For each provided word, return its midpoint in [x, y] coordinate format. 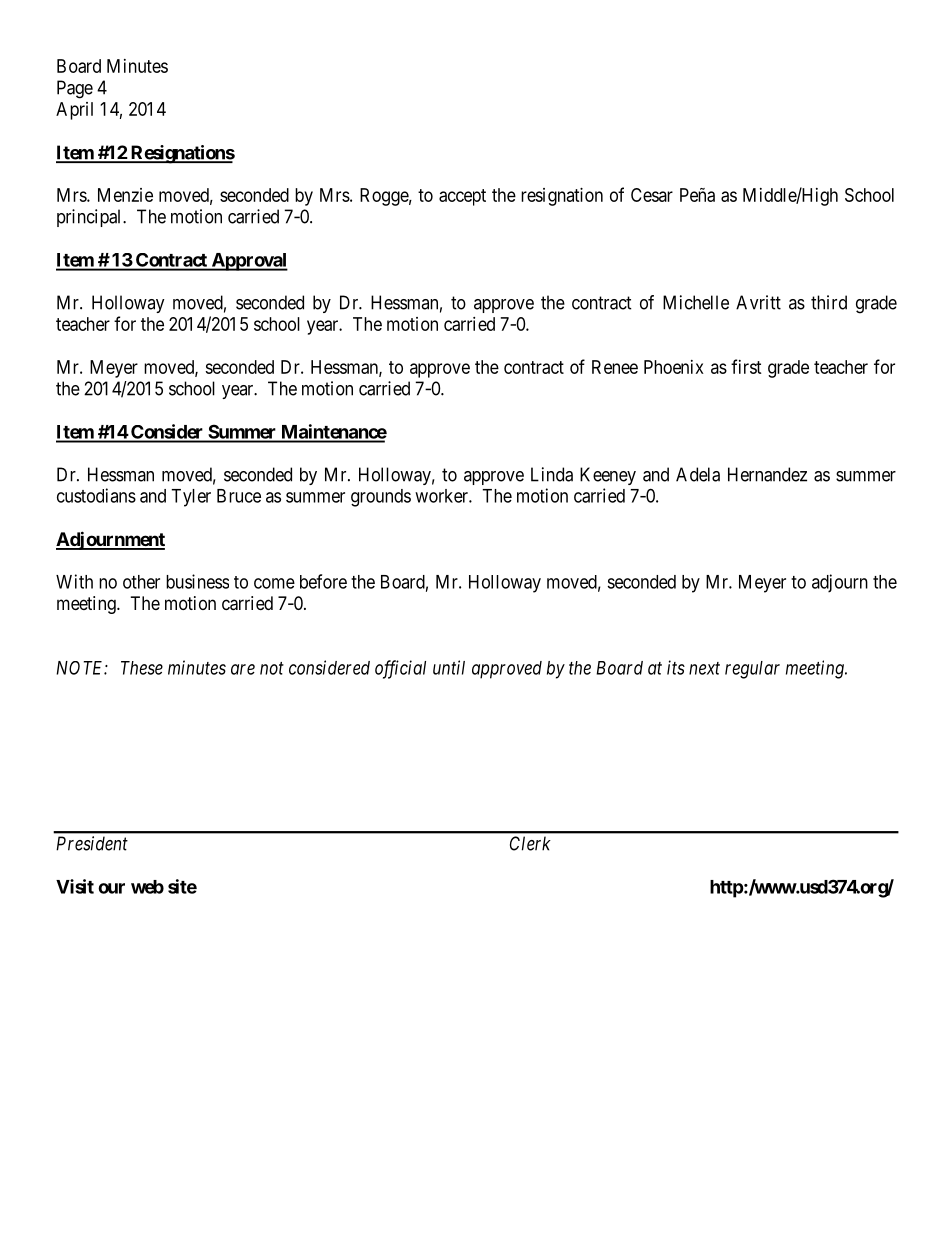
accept [462, 197]
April [74, 111]
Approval [248, 262]
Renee [615, 367]
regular [752, 670]
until [449, 667]
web [147, 887]
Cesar [652, 195]
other [141, 582]
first [746, 366]
